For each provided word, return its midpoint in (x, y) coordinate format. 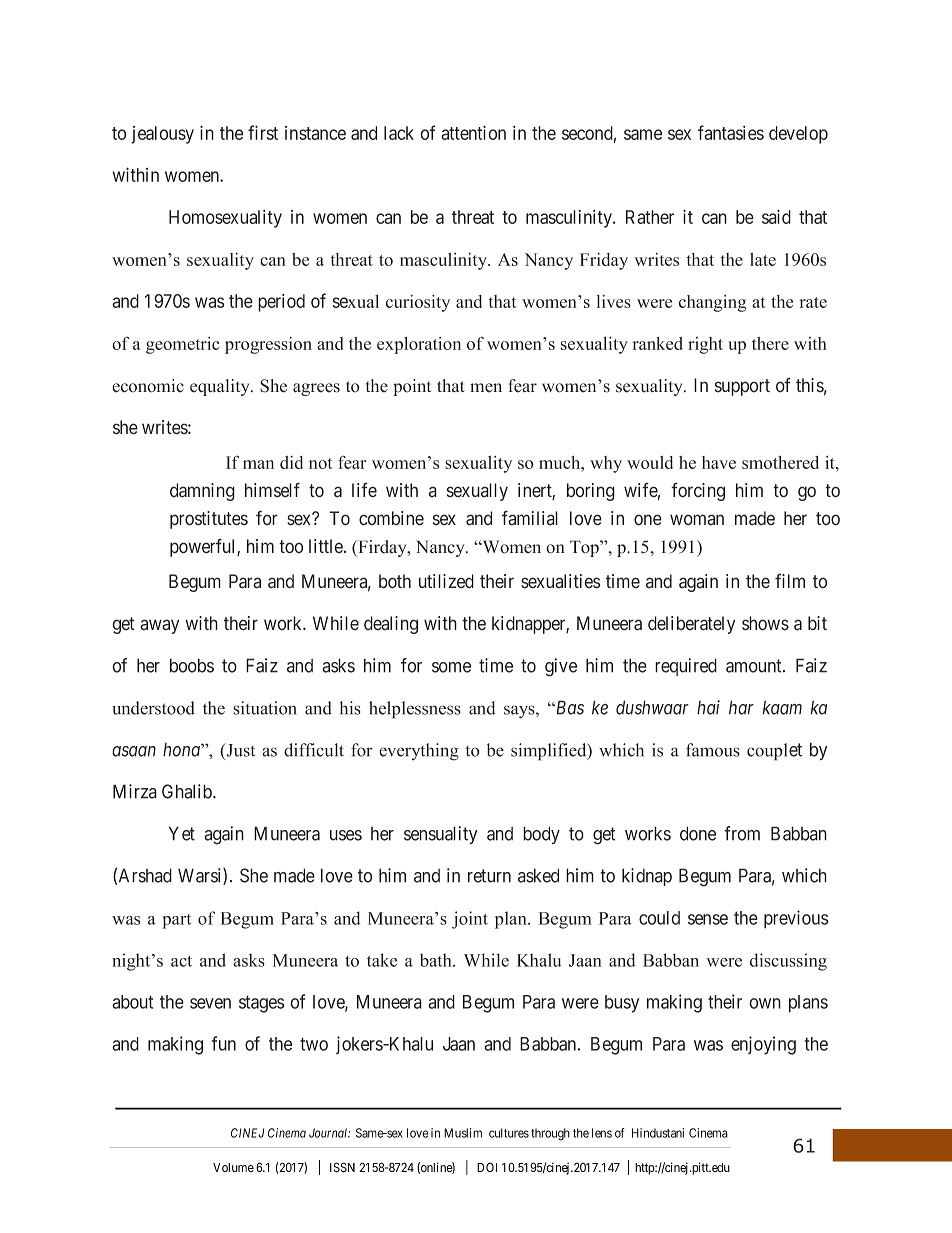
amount (755, 666)
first (263, 132)
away (159, 626)
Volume (233, 1167)
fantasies (731, 132)
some (451, 667)
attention (473, 132)
